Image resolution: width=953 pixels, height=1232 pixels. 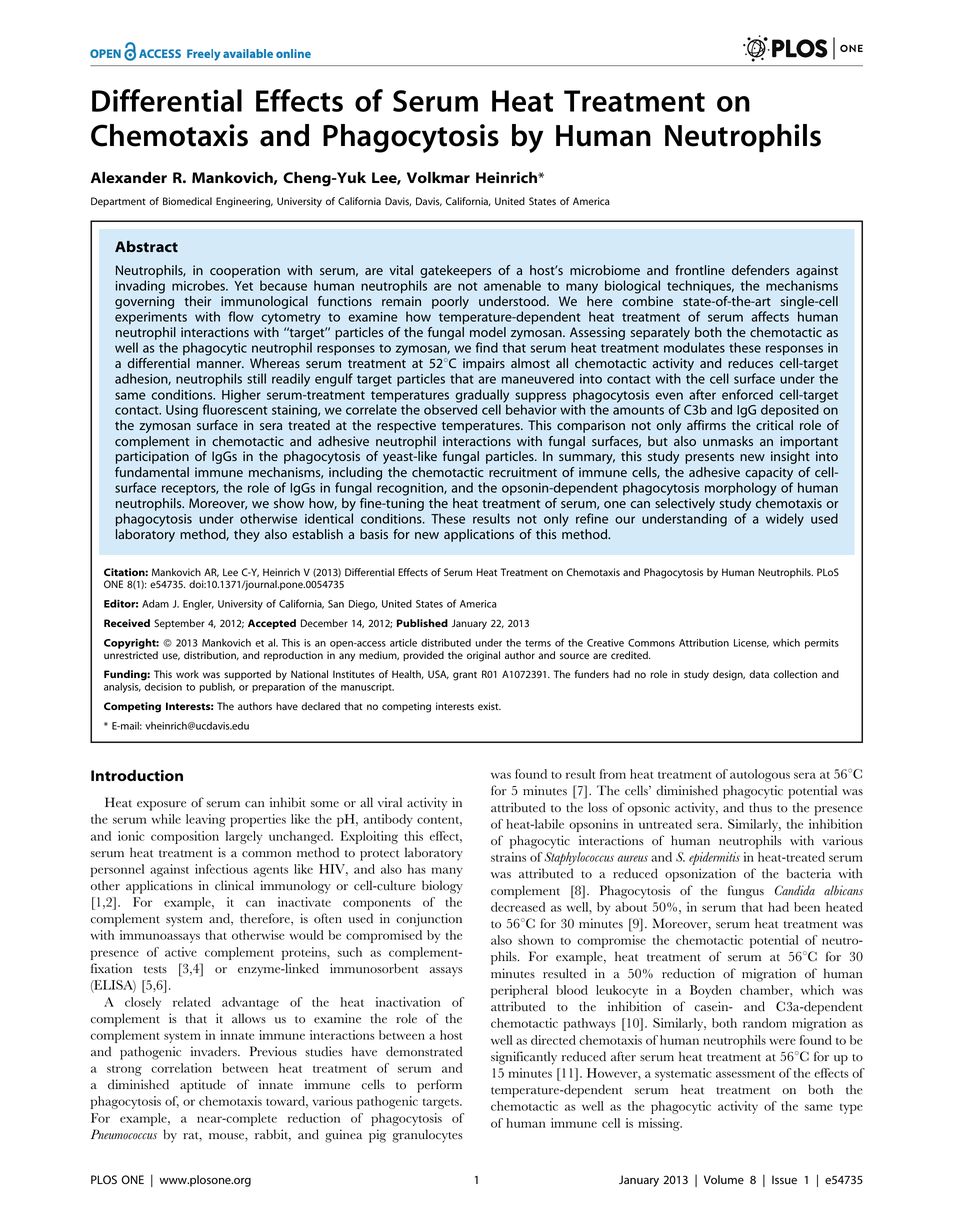 What do you see at coordinates (438, 177) in the screenshot?
I see `Volkmar` at bounding box center [438, 177].
